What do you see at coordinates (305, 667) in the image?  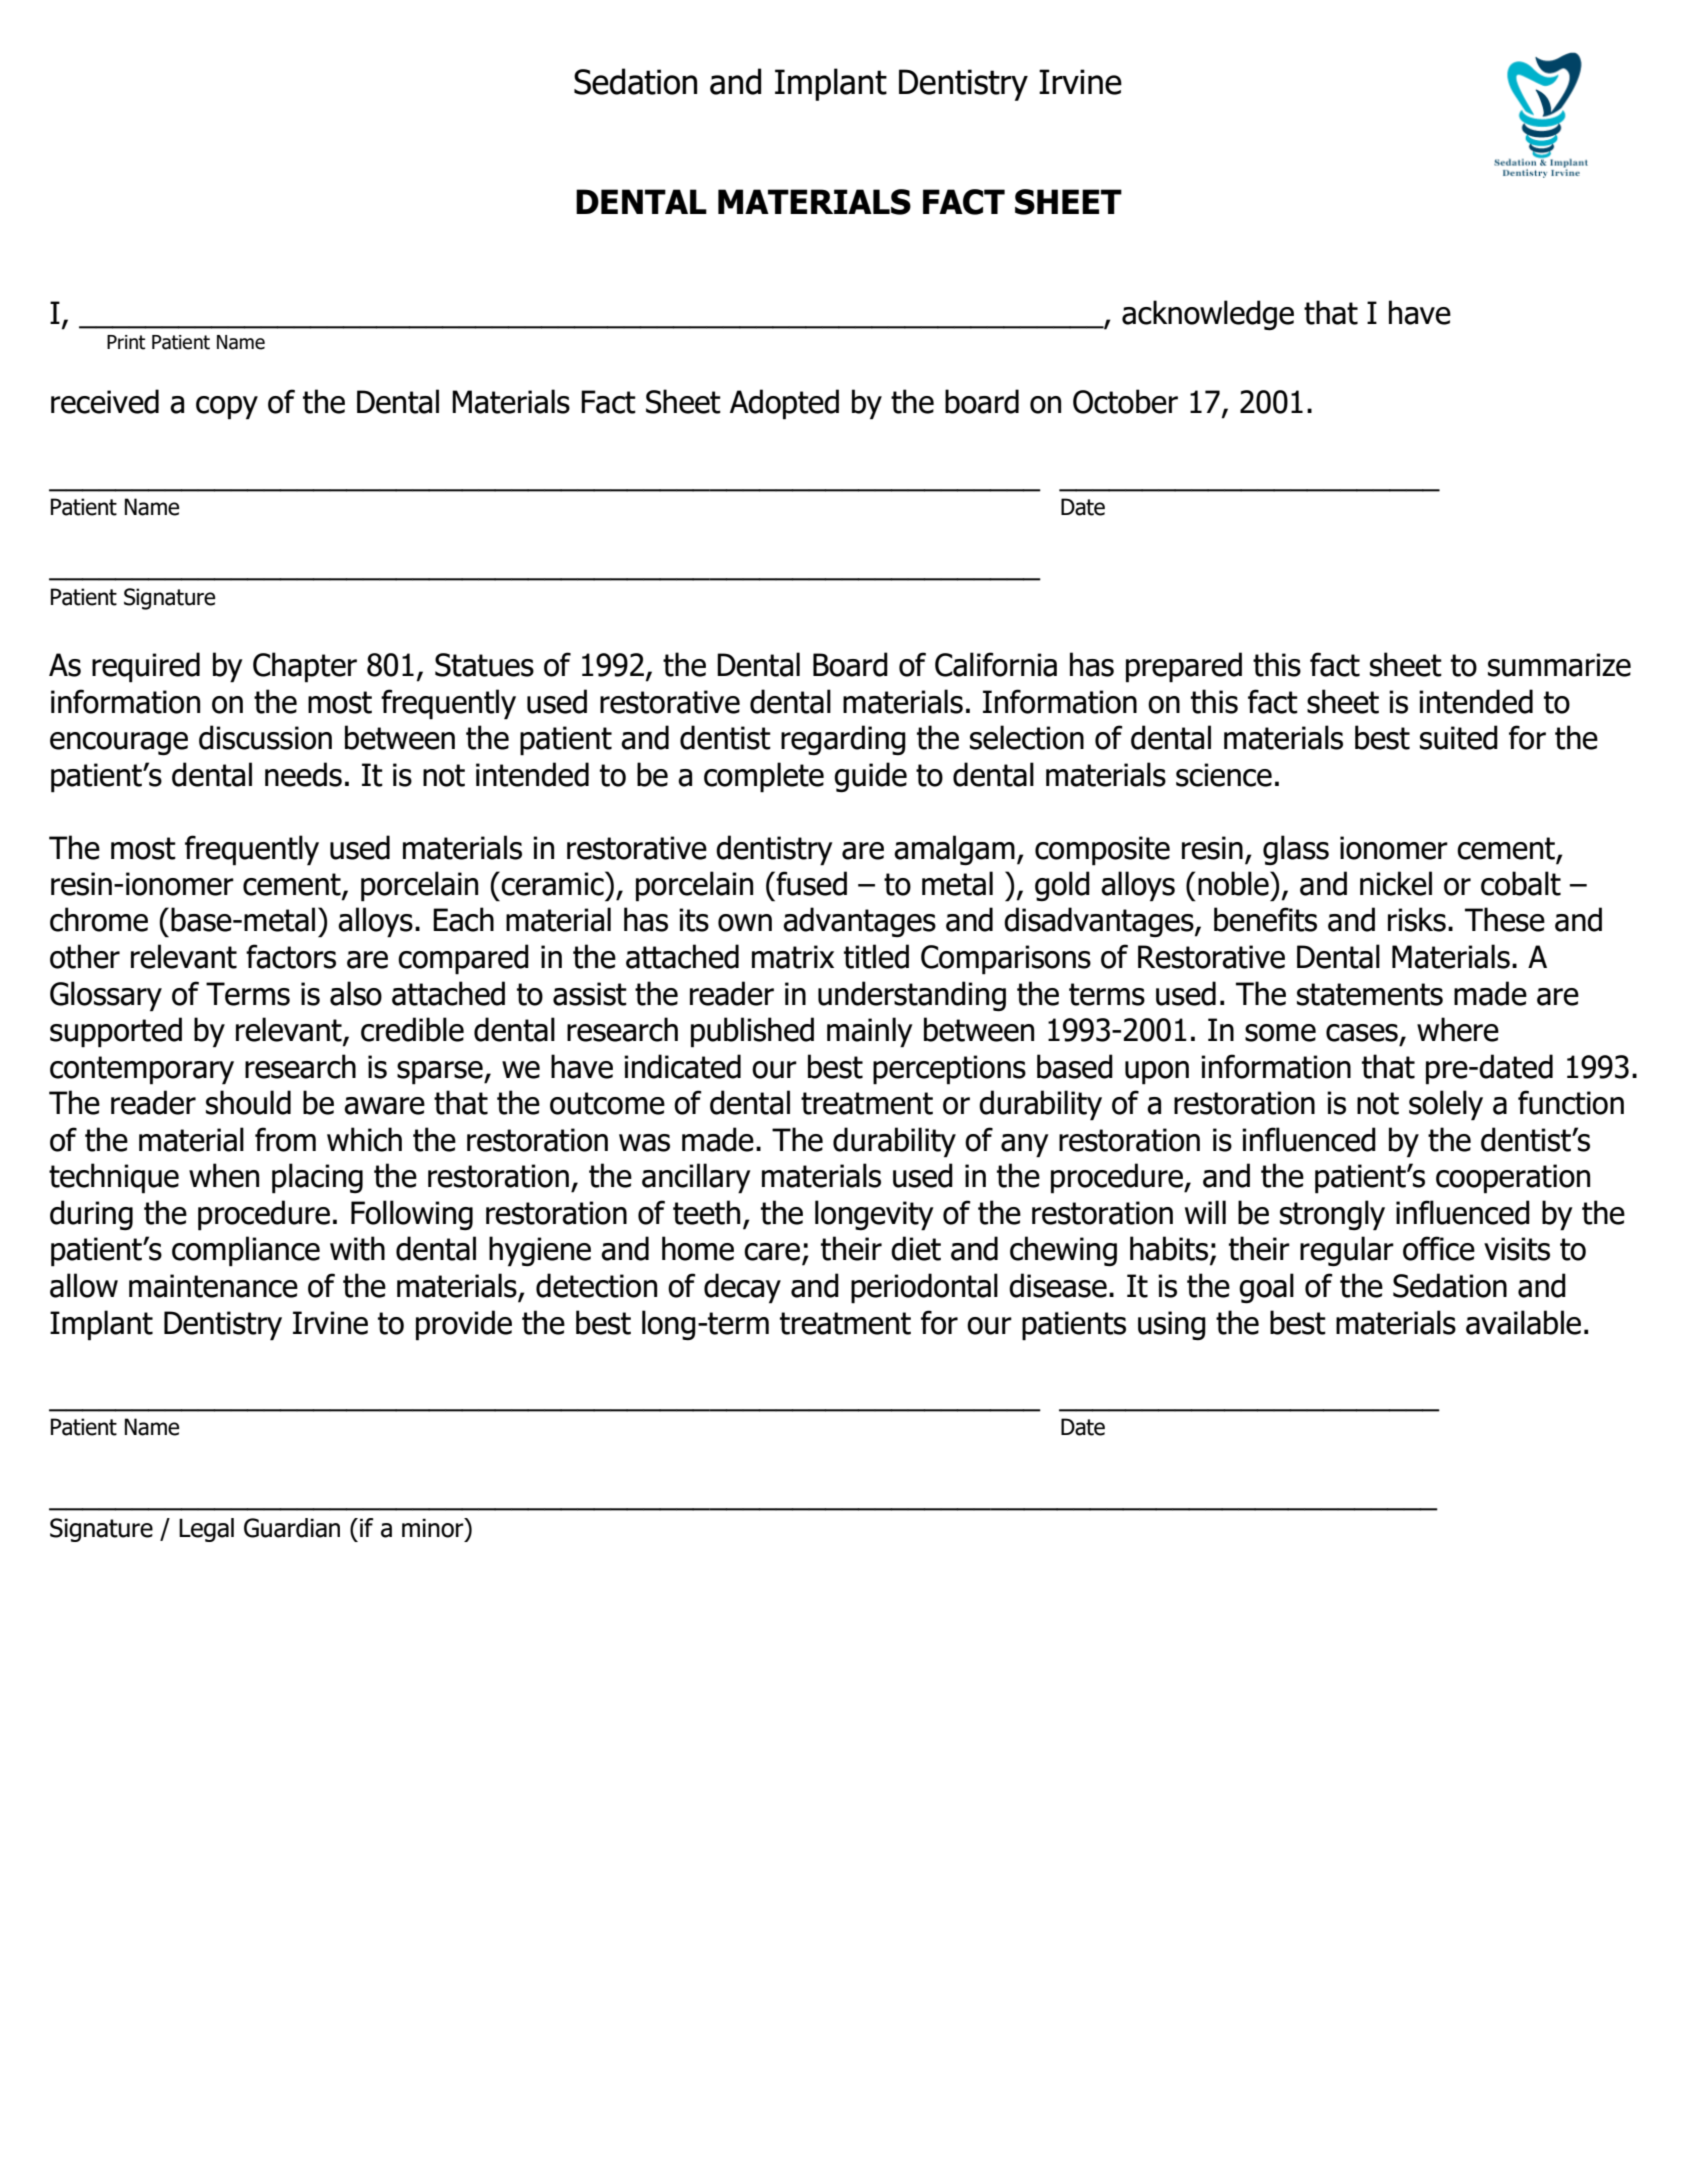 I see `Chapter` at bounding box center [305, 667].
